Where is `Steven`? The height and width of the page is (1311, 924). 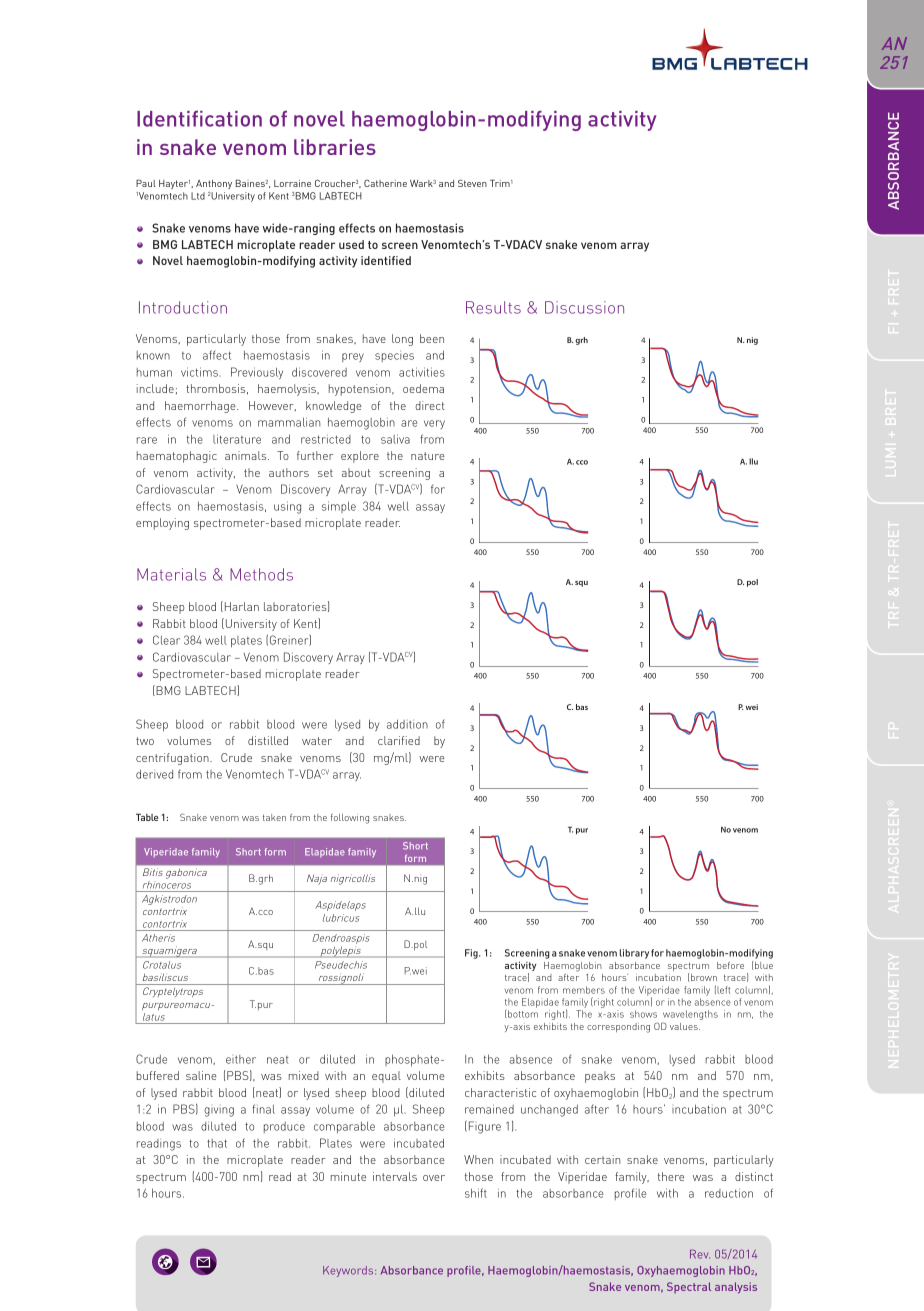
Steven is located at coordinates (472, 183).
